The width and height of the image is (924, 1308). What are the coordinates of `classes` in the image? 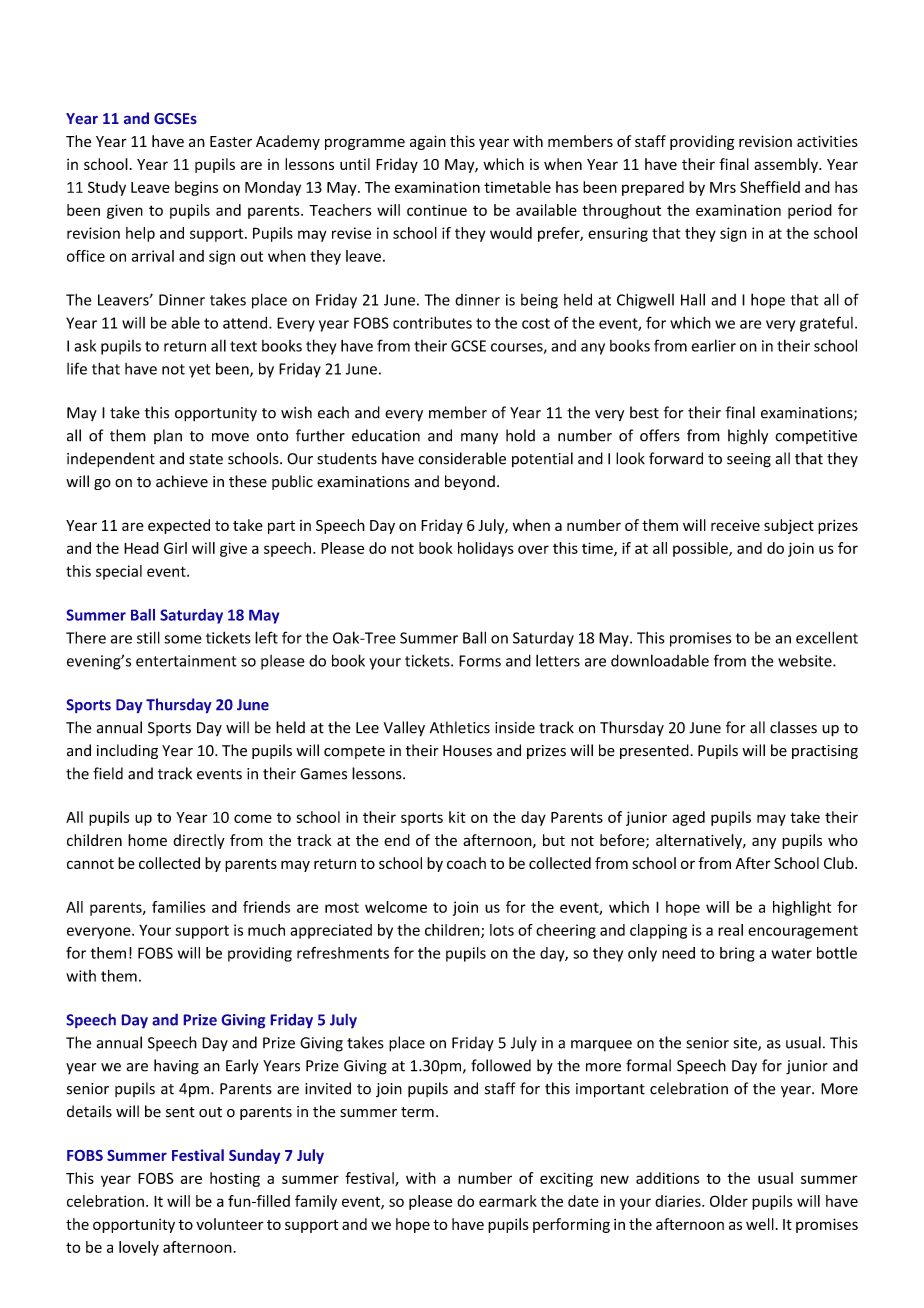 It's located at (793, 727).
